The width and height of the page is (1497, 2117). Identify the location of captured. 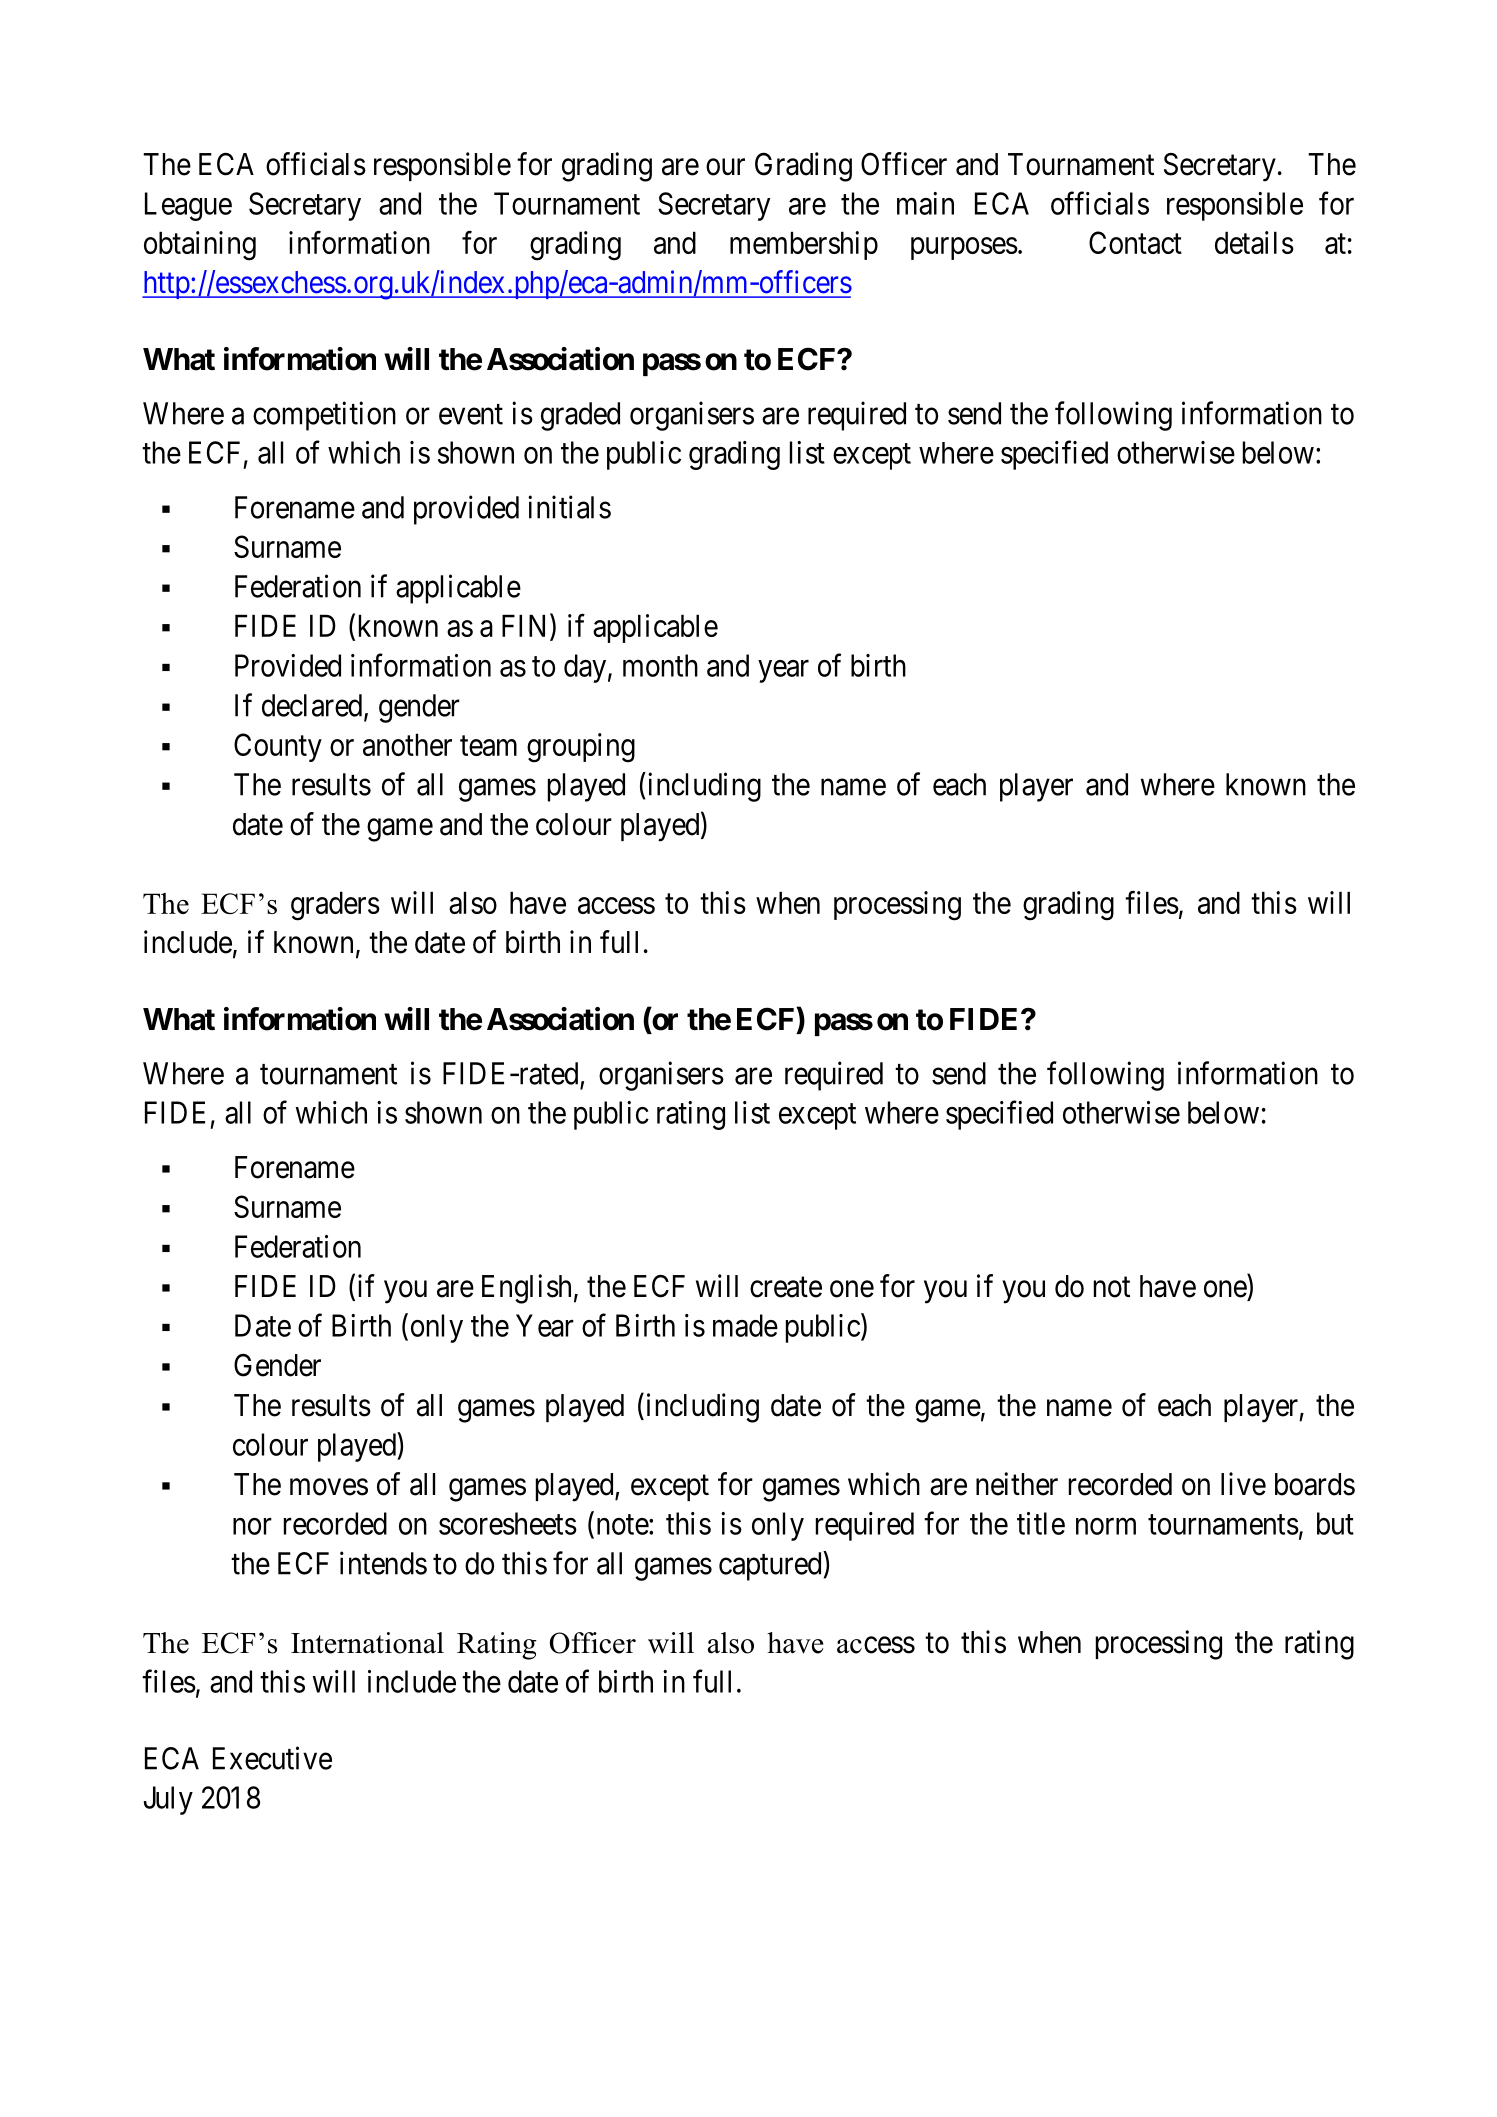
(771, 1566).
